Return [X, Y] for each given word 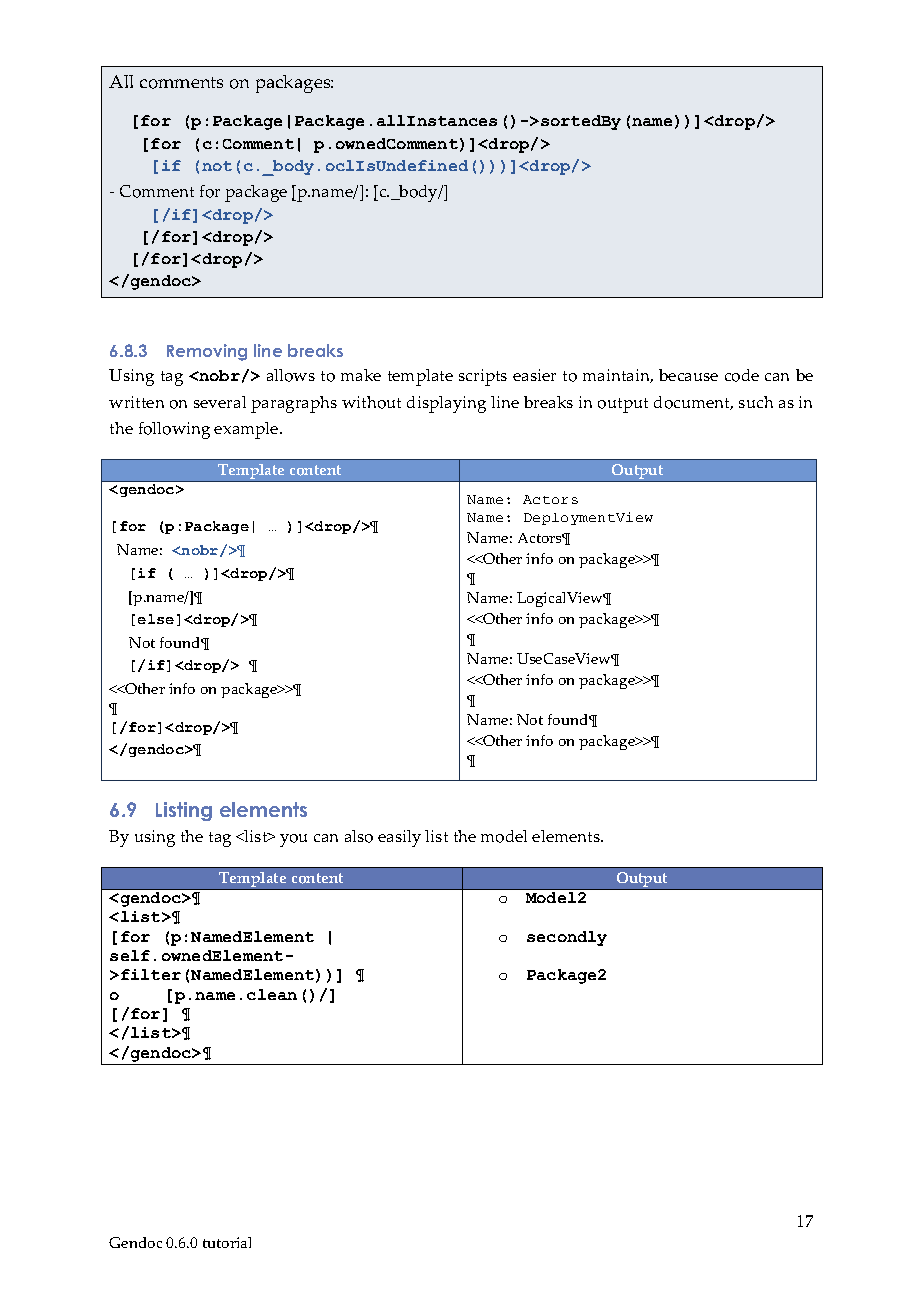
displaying [446, 404]
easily [399, 838]
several [220, 402]
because [688, 375]
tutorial [227, 1242]
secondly [567, 938]
